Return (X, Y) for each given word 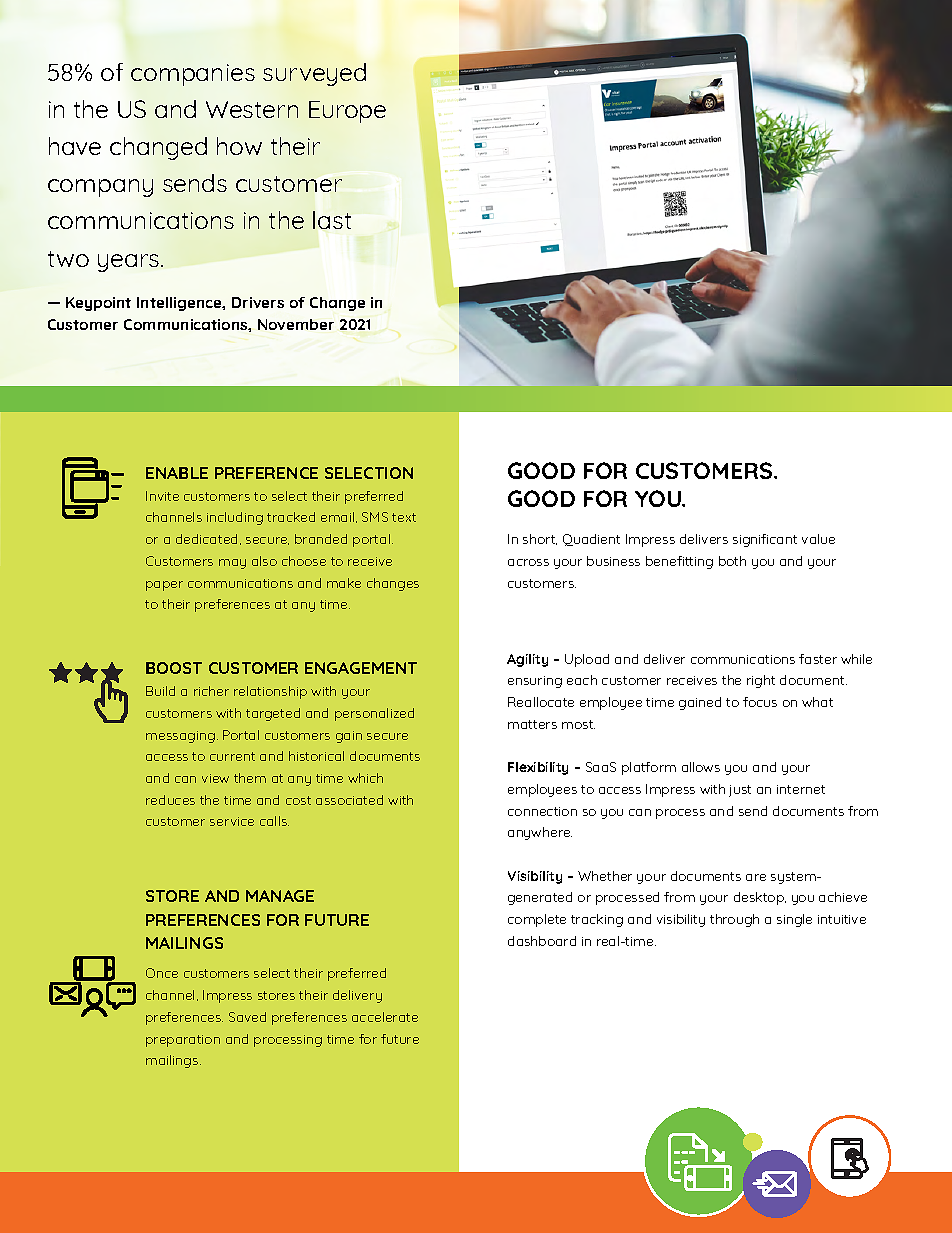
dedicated (208, 539)
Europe (347, 112)
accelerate (385, 1017)
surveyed (314, 74)
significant (765, 540)
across (528, 562)
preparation (183, 1041)
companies (193, 75)
